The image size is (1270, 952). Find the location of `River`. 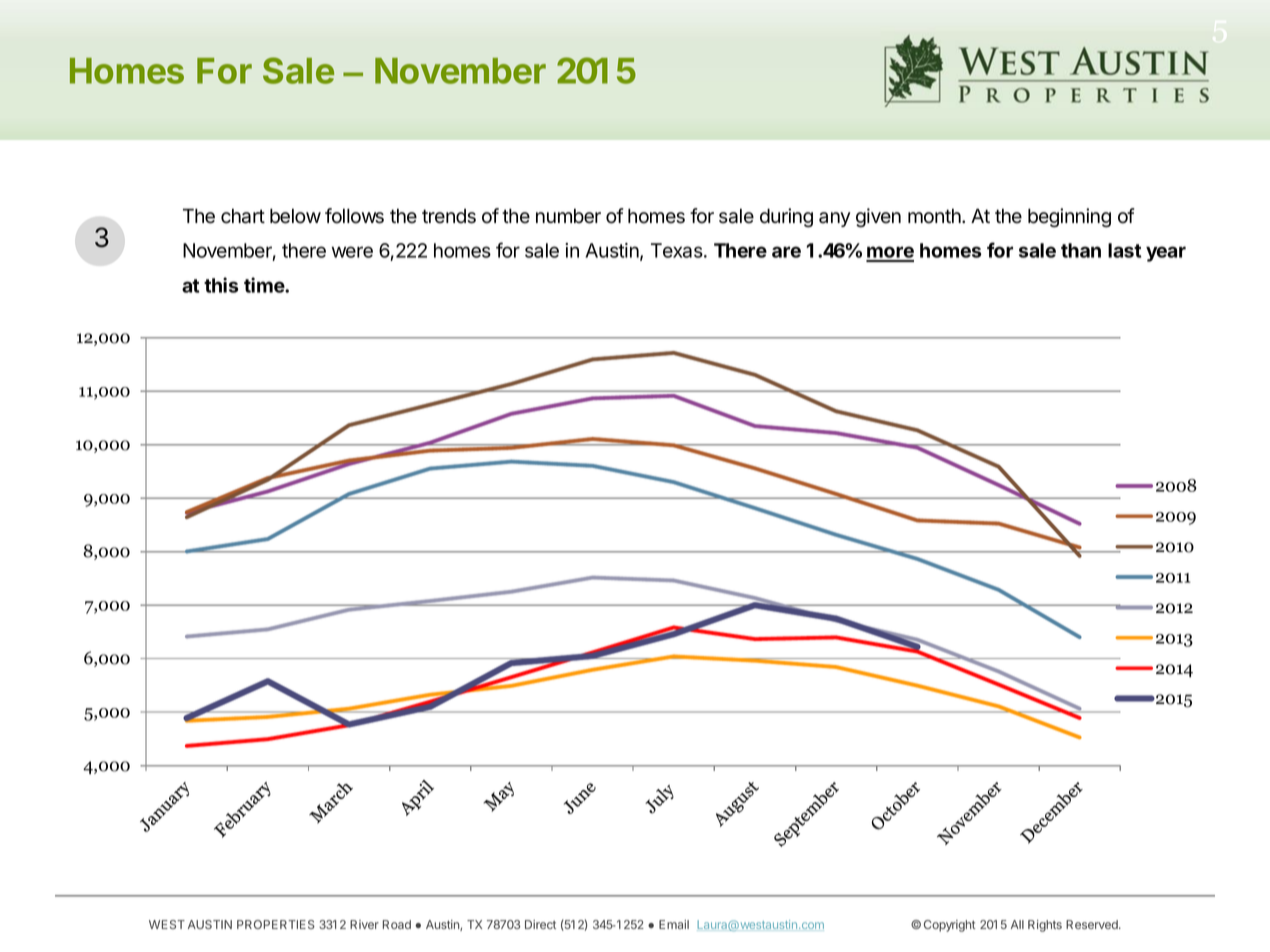

River is located at coordinates (364, 924).
